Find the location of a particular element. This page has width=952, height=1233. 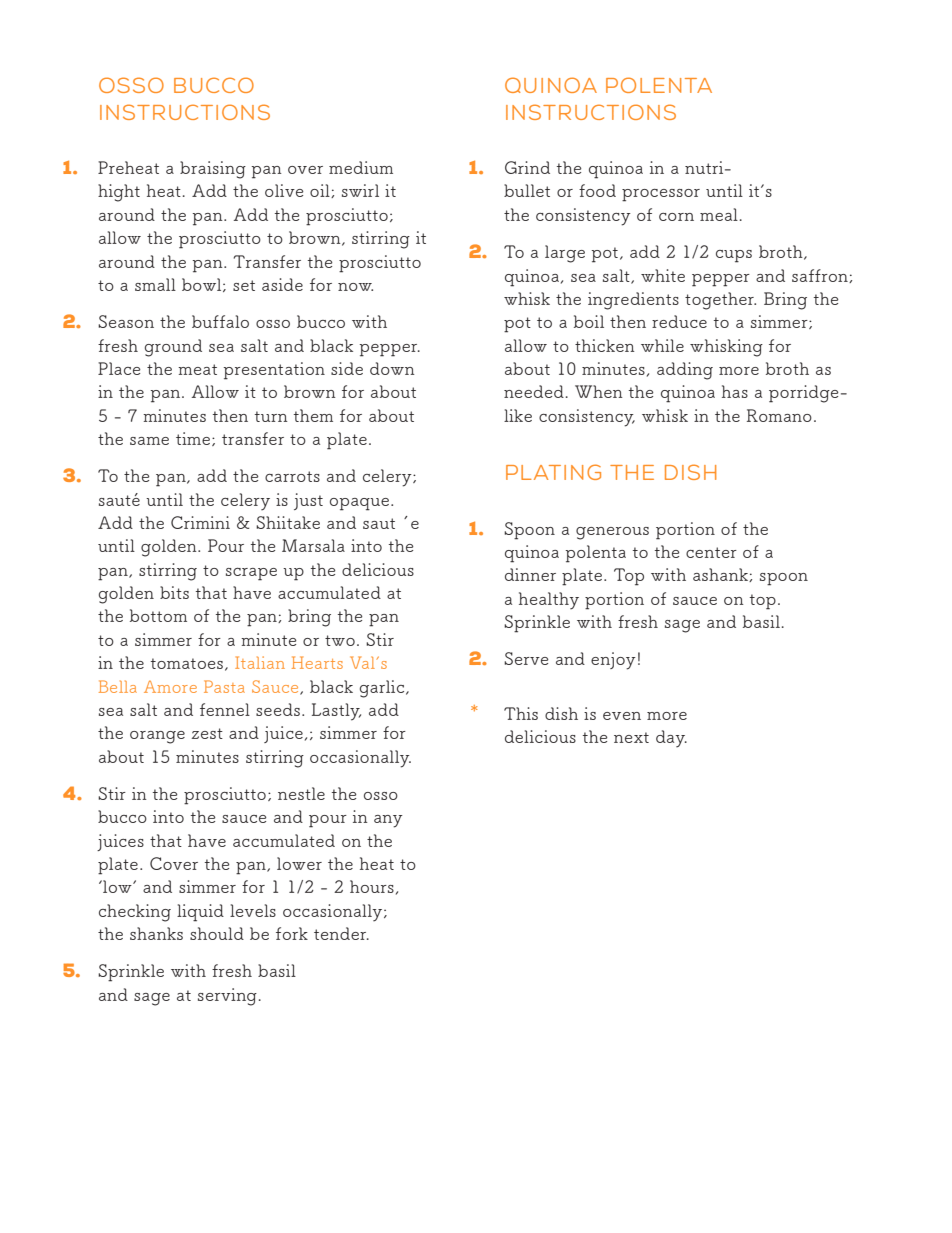

braising is located at coordinates (213, 170).
